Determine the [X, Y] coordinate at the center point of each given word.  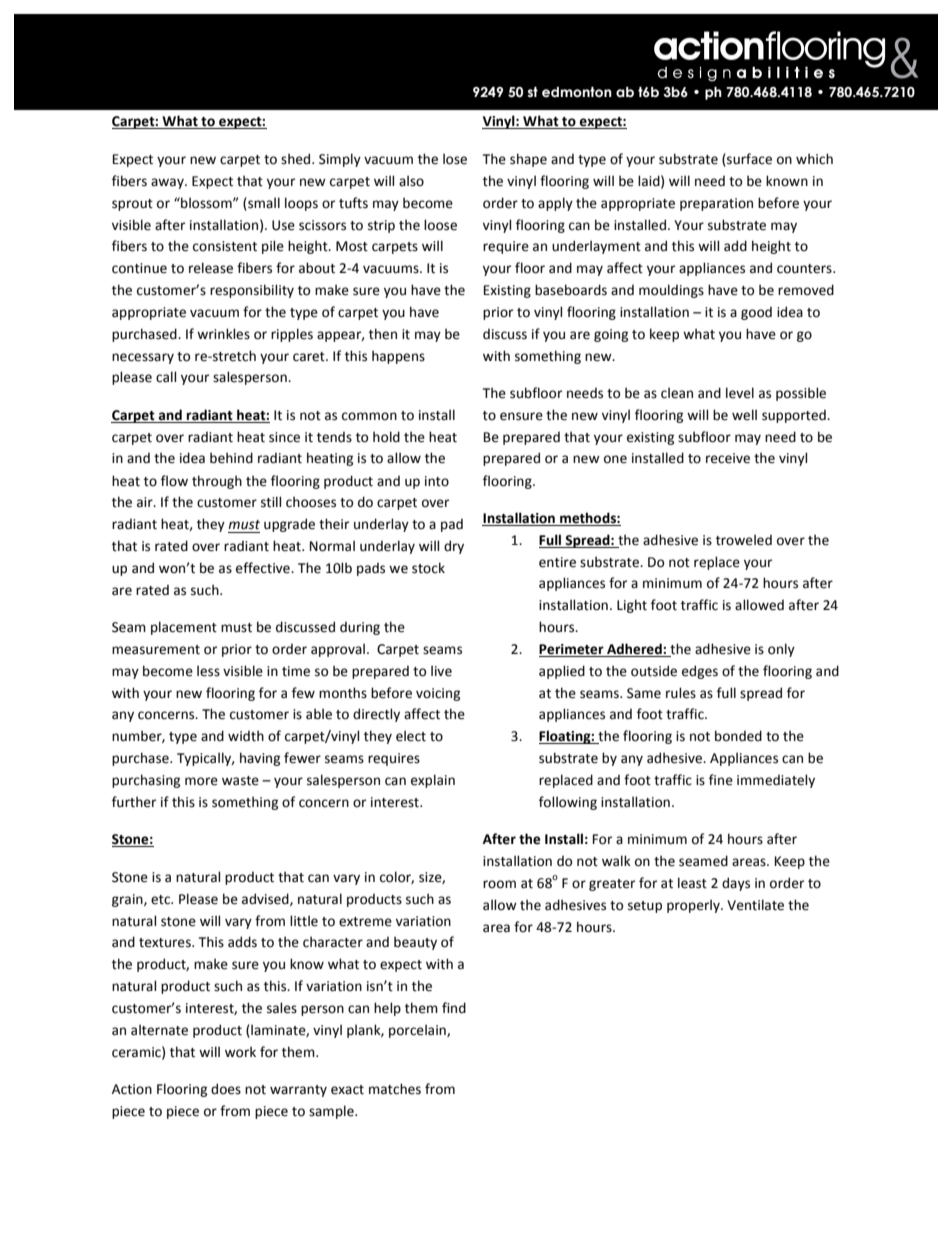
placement [184, 628]
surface [748, 159]
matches [395, 1089]
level [740, 393]
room [499, 884]
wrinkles [223, 334]
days [736, 884]
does [226, 1089]
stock [428, 568]
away [168, 183]
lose [455, 159]
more [201, 781]
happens [398, 357]
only [781, 650]
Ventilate [755, 905]
